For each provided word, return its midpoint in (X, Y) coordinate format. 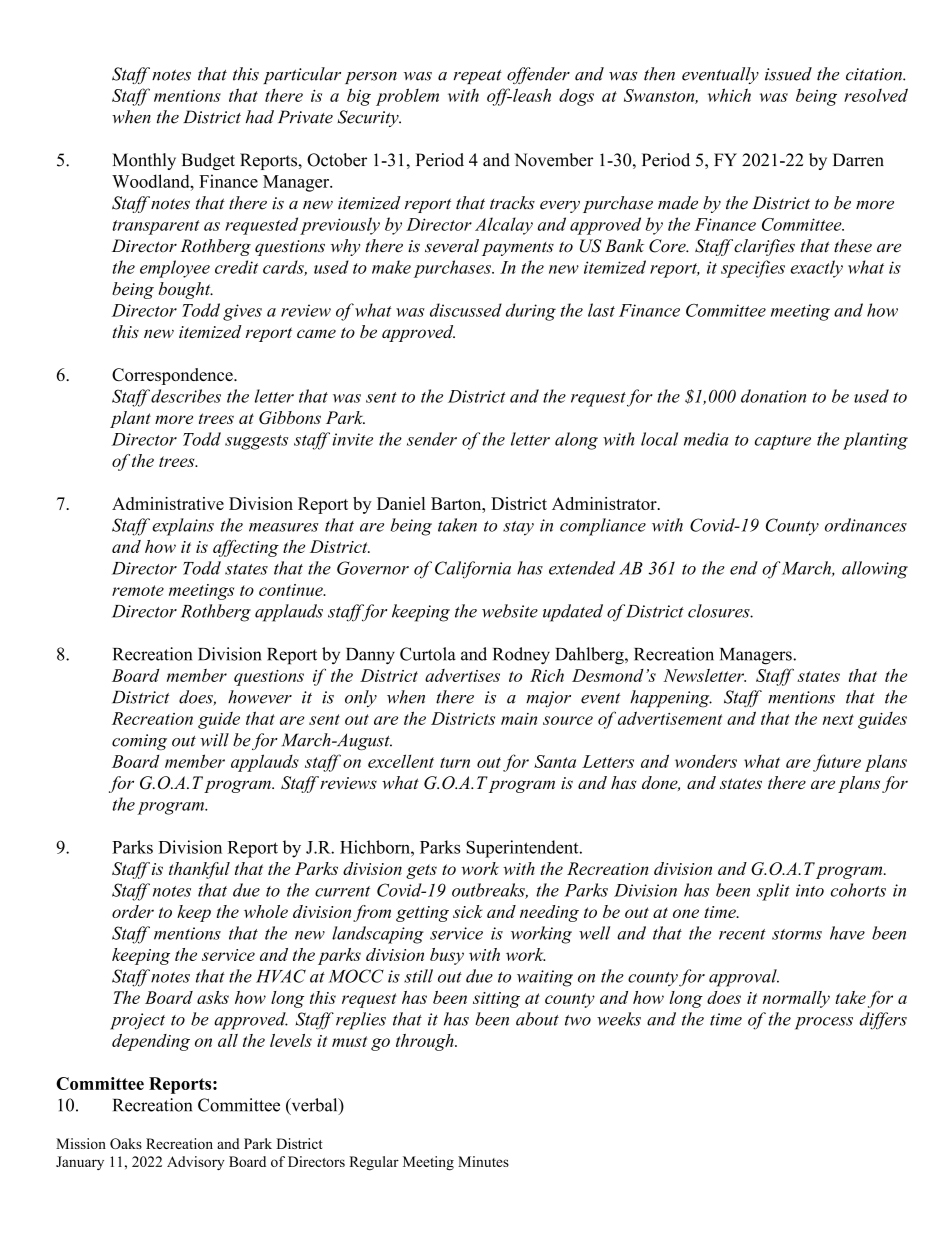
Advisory (195, 1163)
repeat (477, 77)
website (510, 611)
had (260, 117)
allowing (875, 570)
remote (138, 590)
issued (788, 74)
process (824, 1023)
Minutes (483, 1161)
